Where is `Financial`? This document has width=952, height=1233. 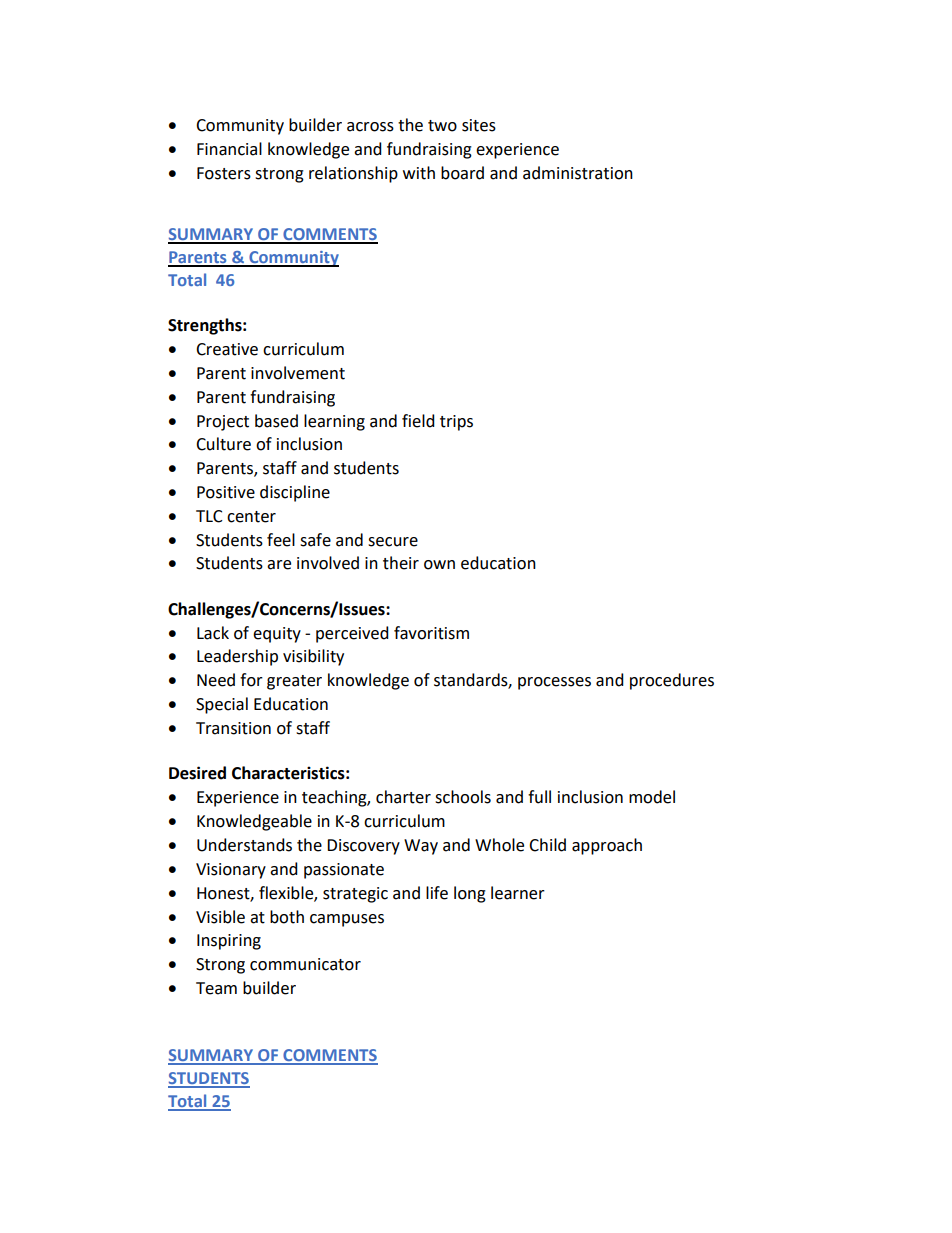
Financial is located at coordinates (229, 149).
